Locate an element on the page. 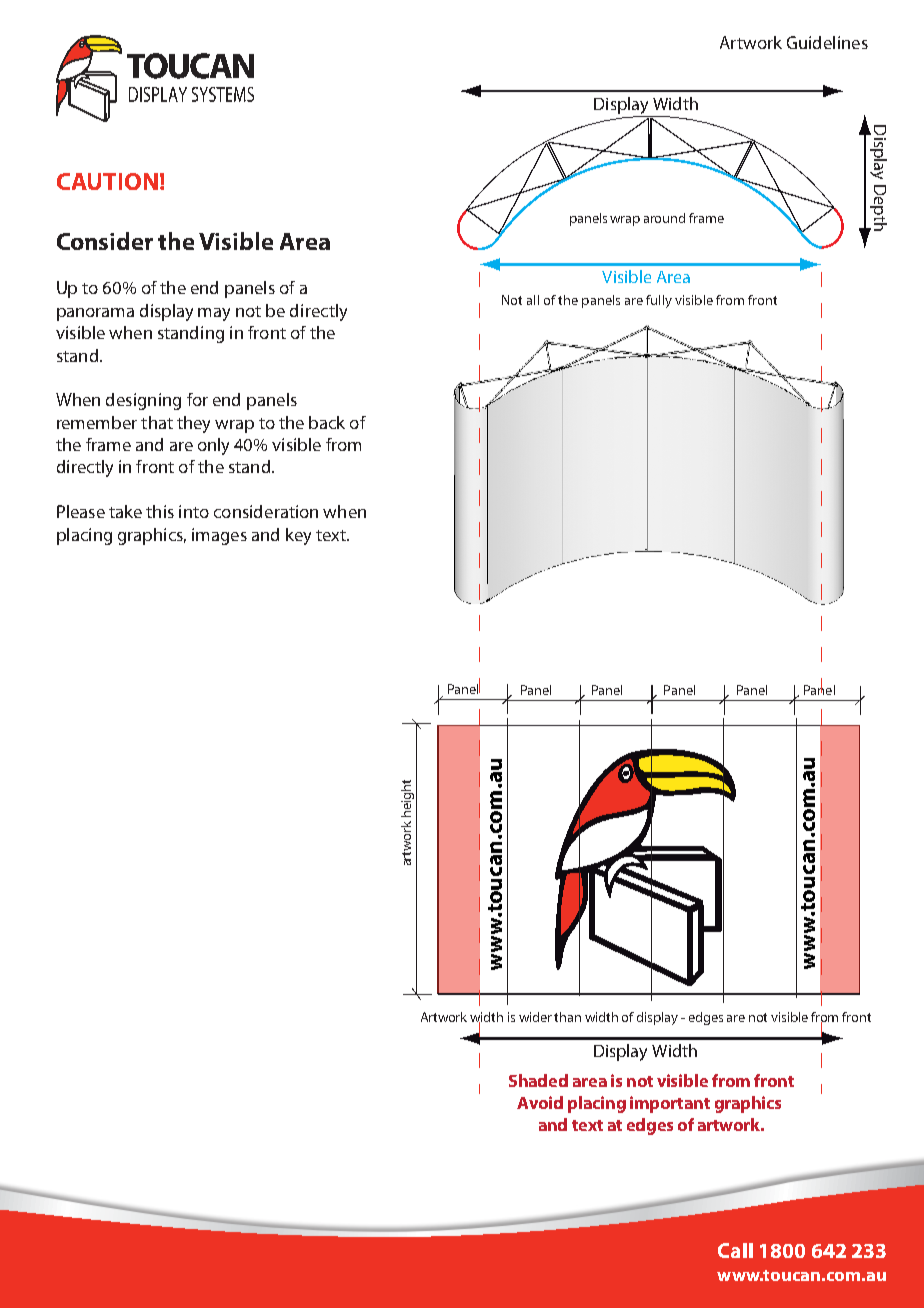 The height and width of the document is (1308, 924). images is located at coordinates (219, 536).
